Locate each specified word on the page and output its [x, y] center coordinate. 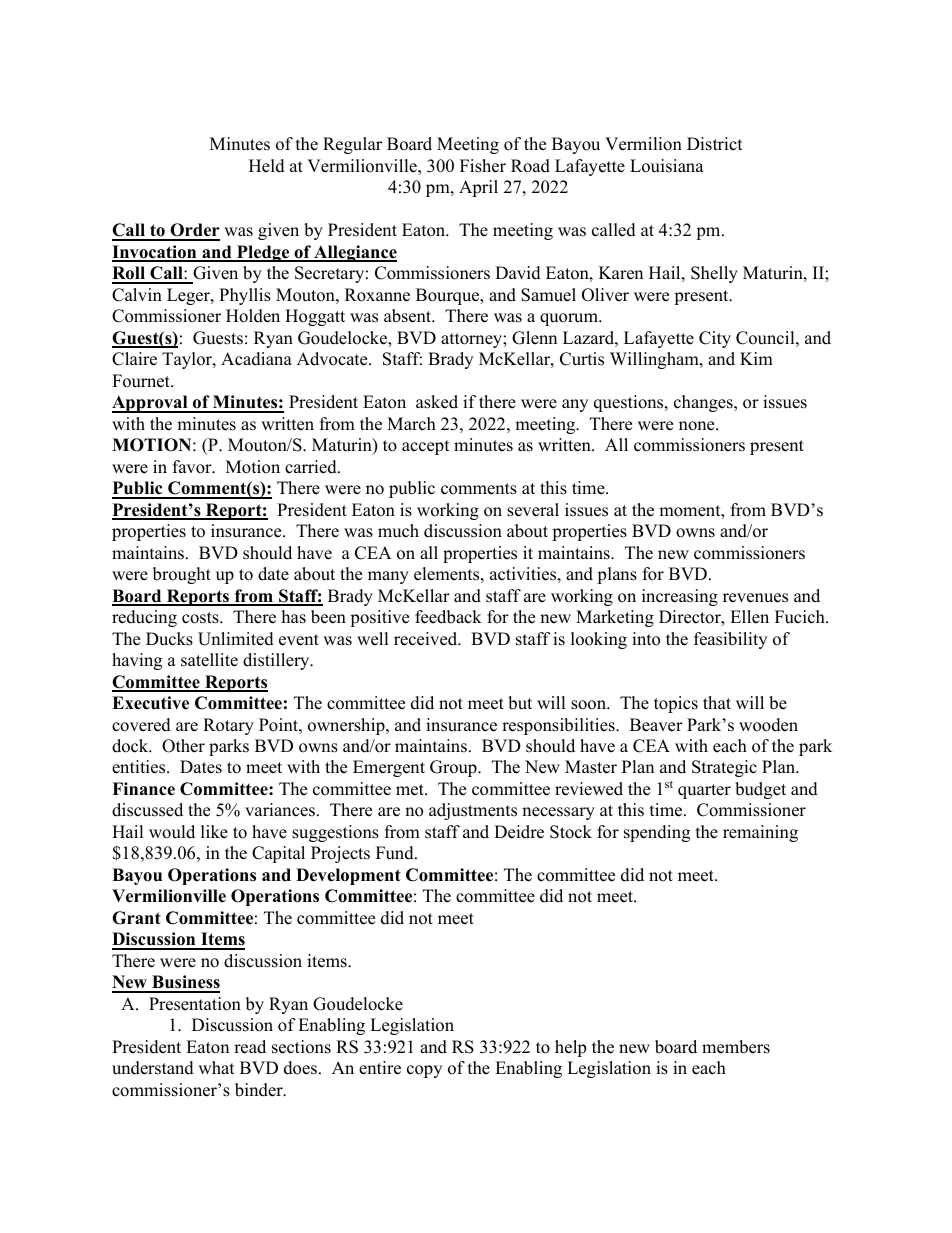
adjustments [473, 811]
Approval [151, 404]
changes [704, 403]
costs [201, 618]
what [216, 1067]
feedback [448, 617]
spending [657, 833]
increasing [680, 597]
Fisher [483, 166]
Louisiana [667, 166]
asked [437, 402]
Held [267, 166]
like [214, 832]
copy [424, 1071]
